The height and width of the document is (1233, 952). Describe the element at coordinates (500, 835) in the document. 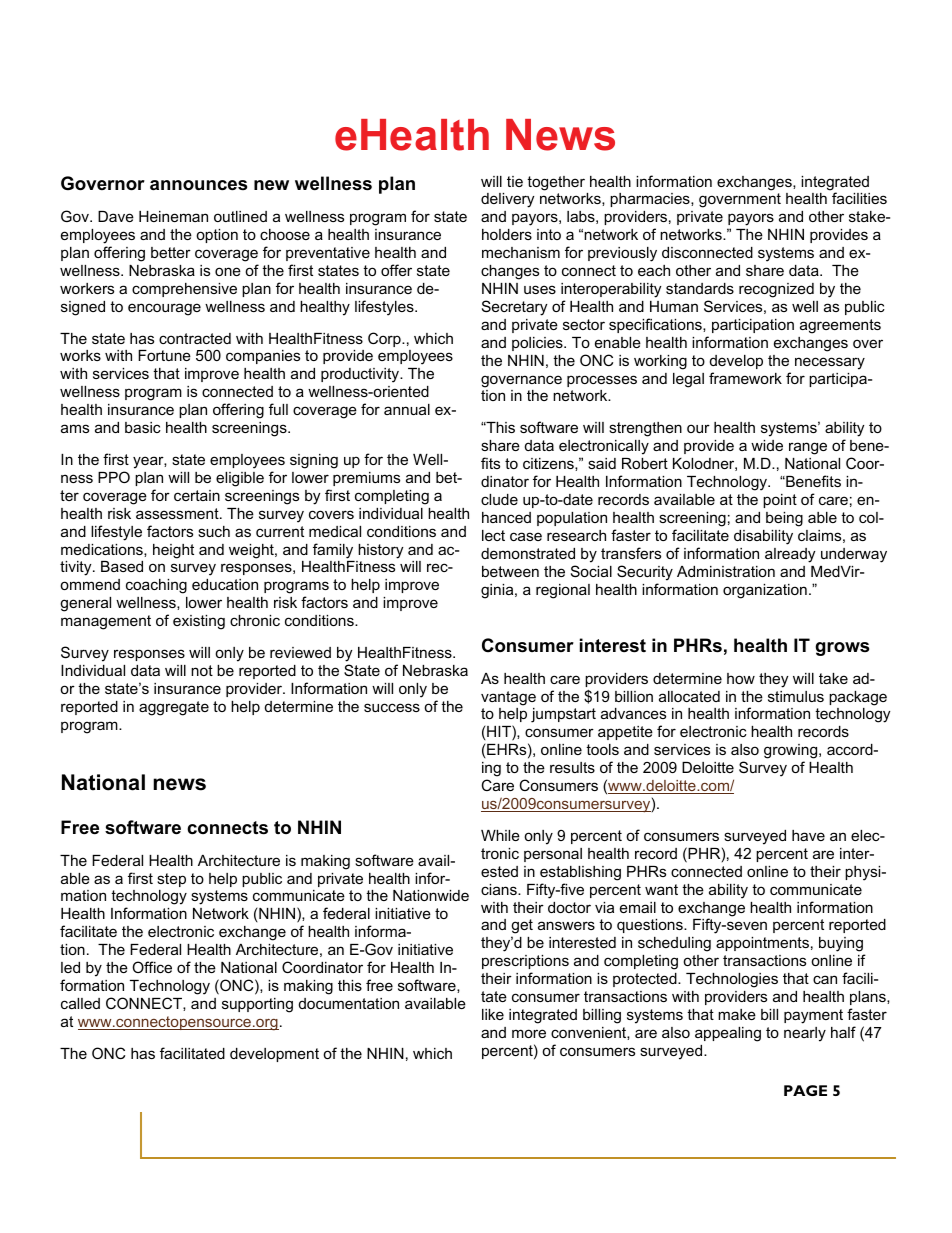

I see `While` at that location.
